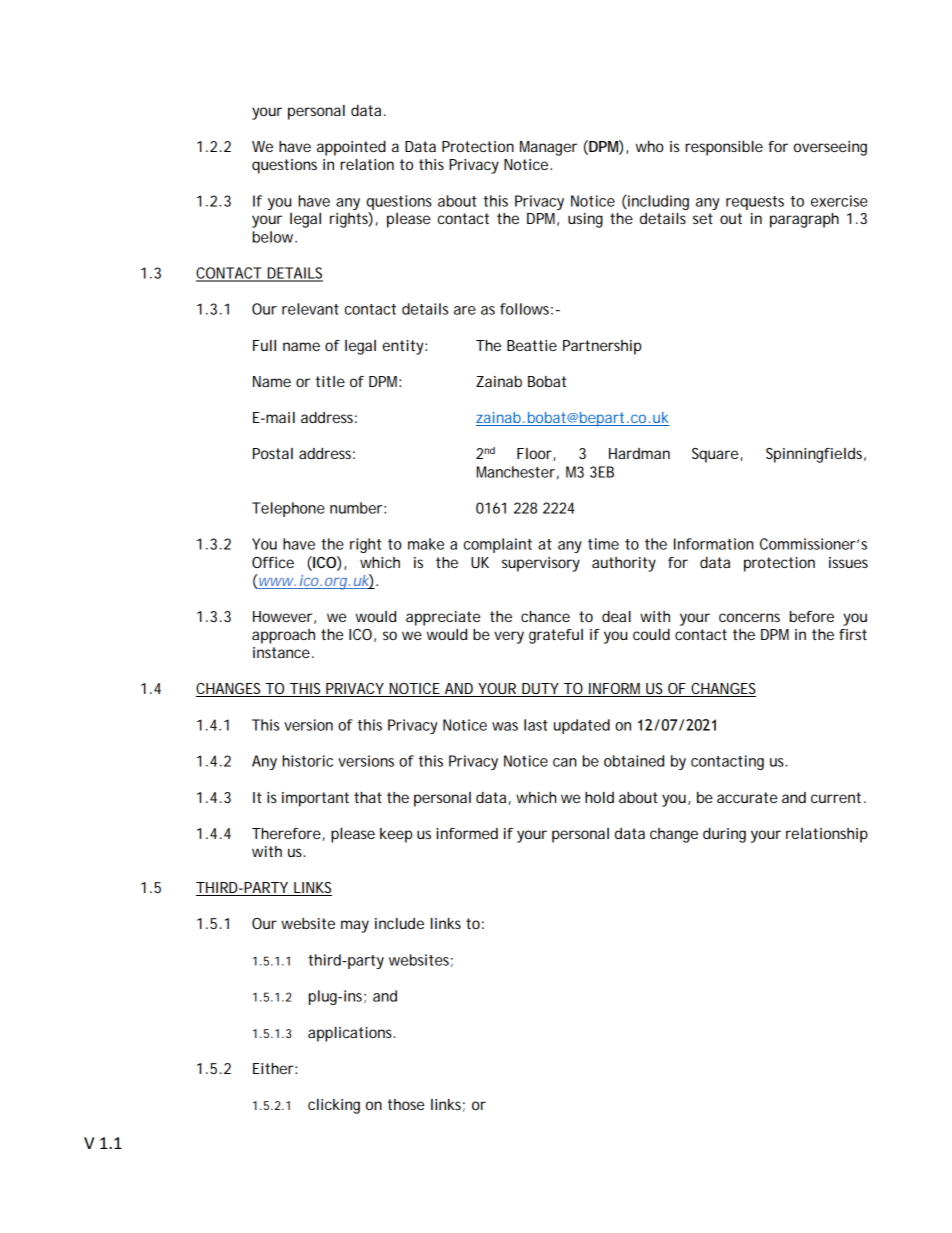  I want to click on appointed, so click(351, 148).
